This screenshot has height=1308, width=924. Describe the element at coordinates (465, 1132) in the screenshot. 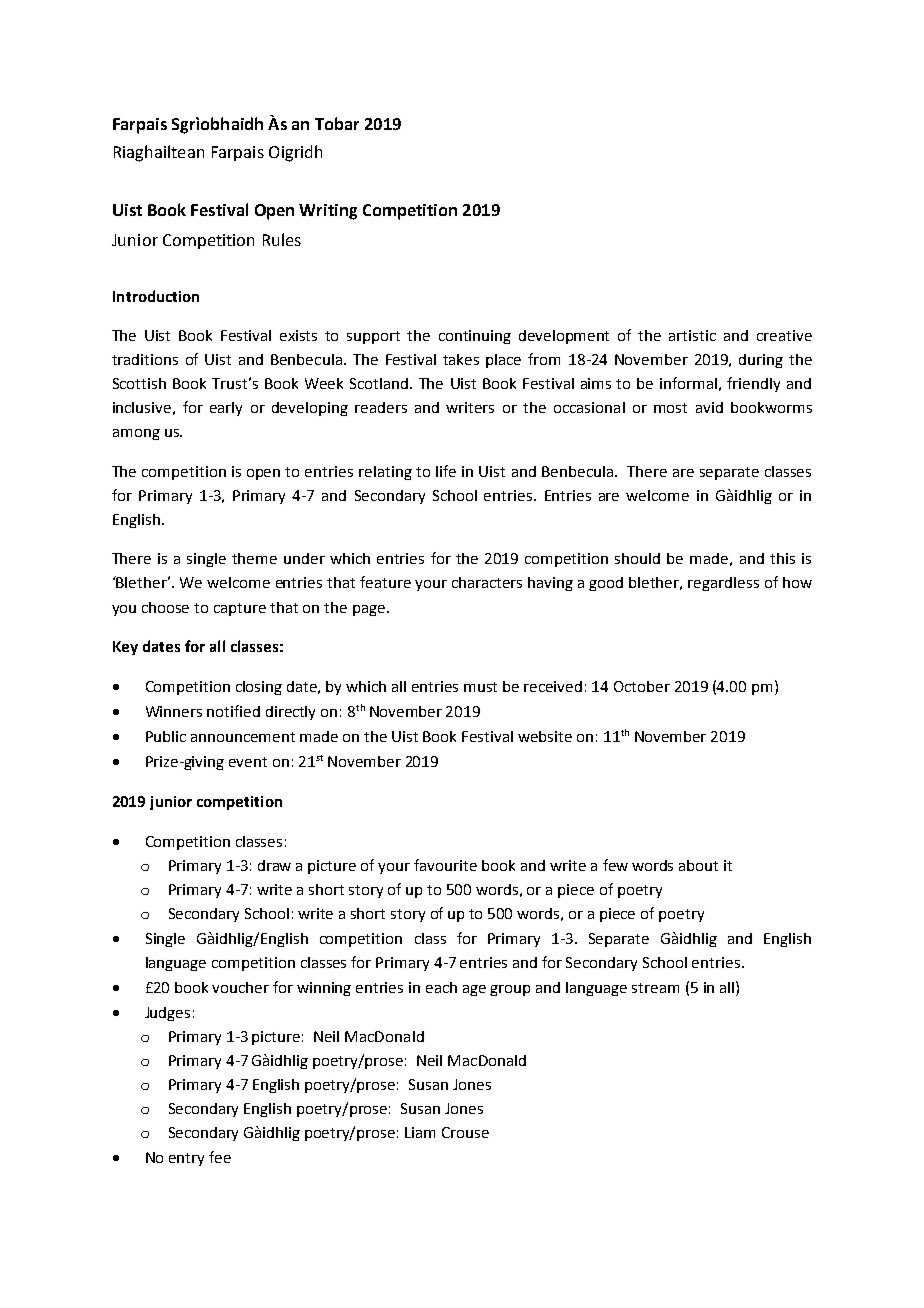

I see `Crouse` at that location.
